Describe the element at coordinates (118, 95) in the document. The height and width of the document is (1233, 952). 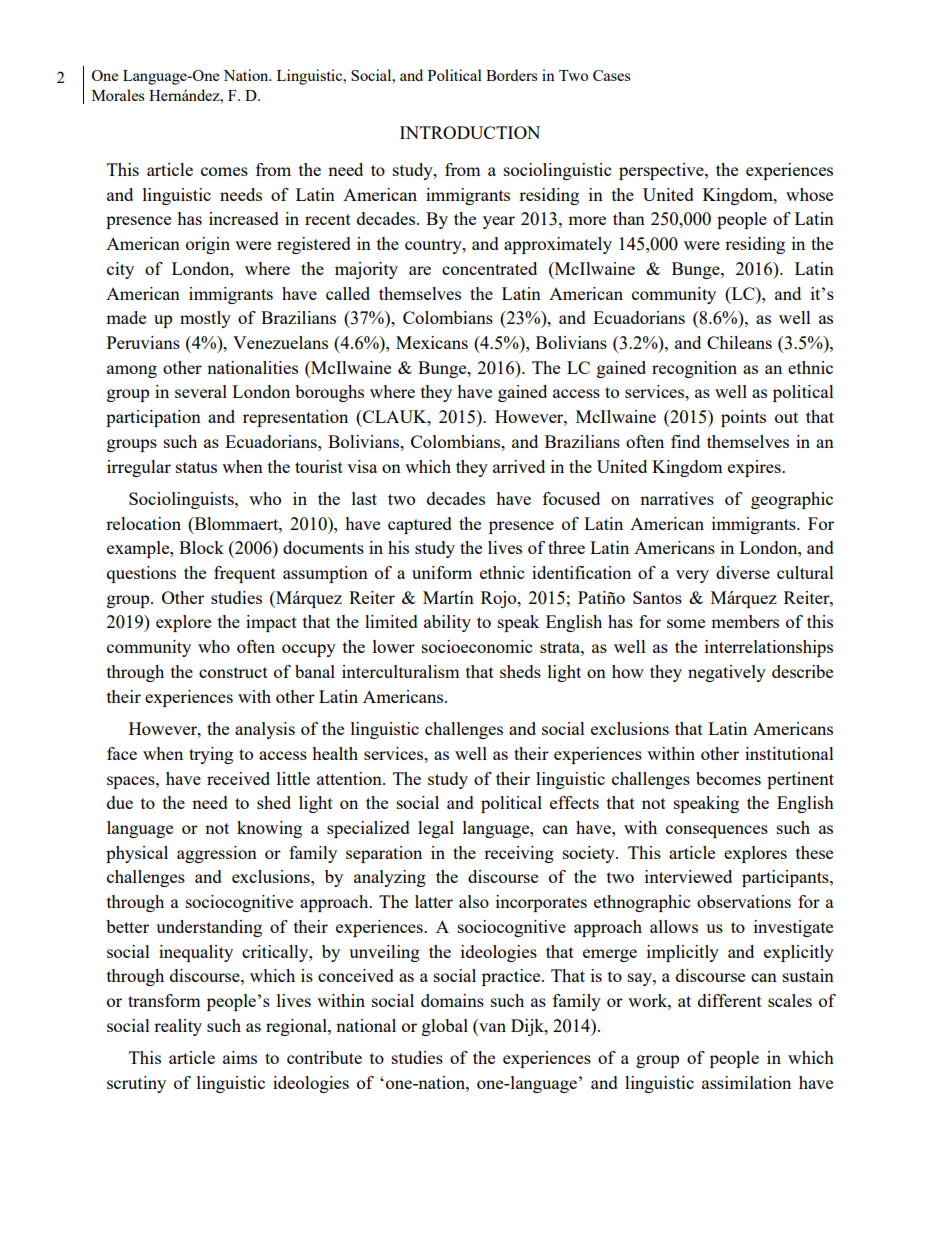
I see `Morales` at that location.
